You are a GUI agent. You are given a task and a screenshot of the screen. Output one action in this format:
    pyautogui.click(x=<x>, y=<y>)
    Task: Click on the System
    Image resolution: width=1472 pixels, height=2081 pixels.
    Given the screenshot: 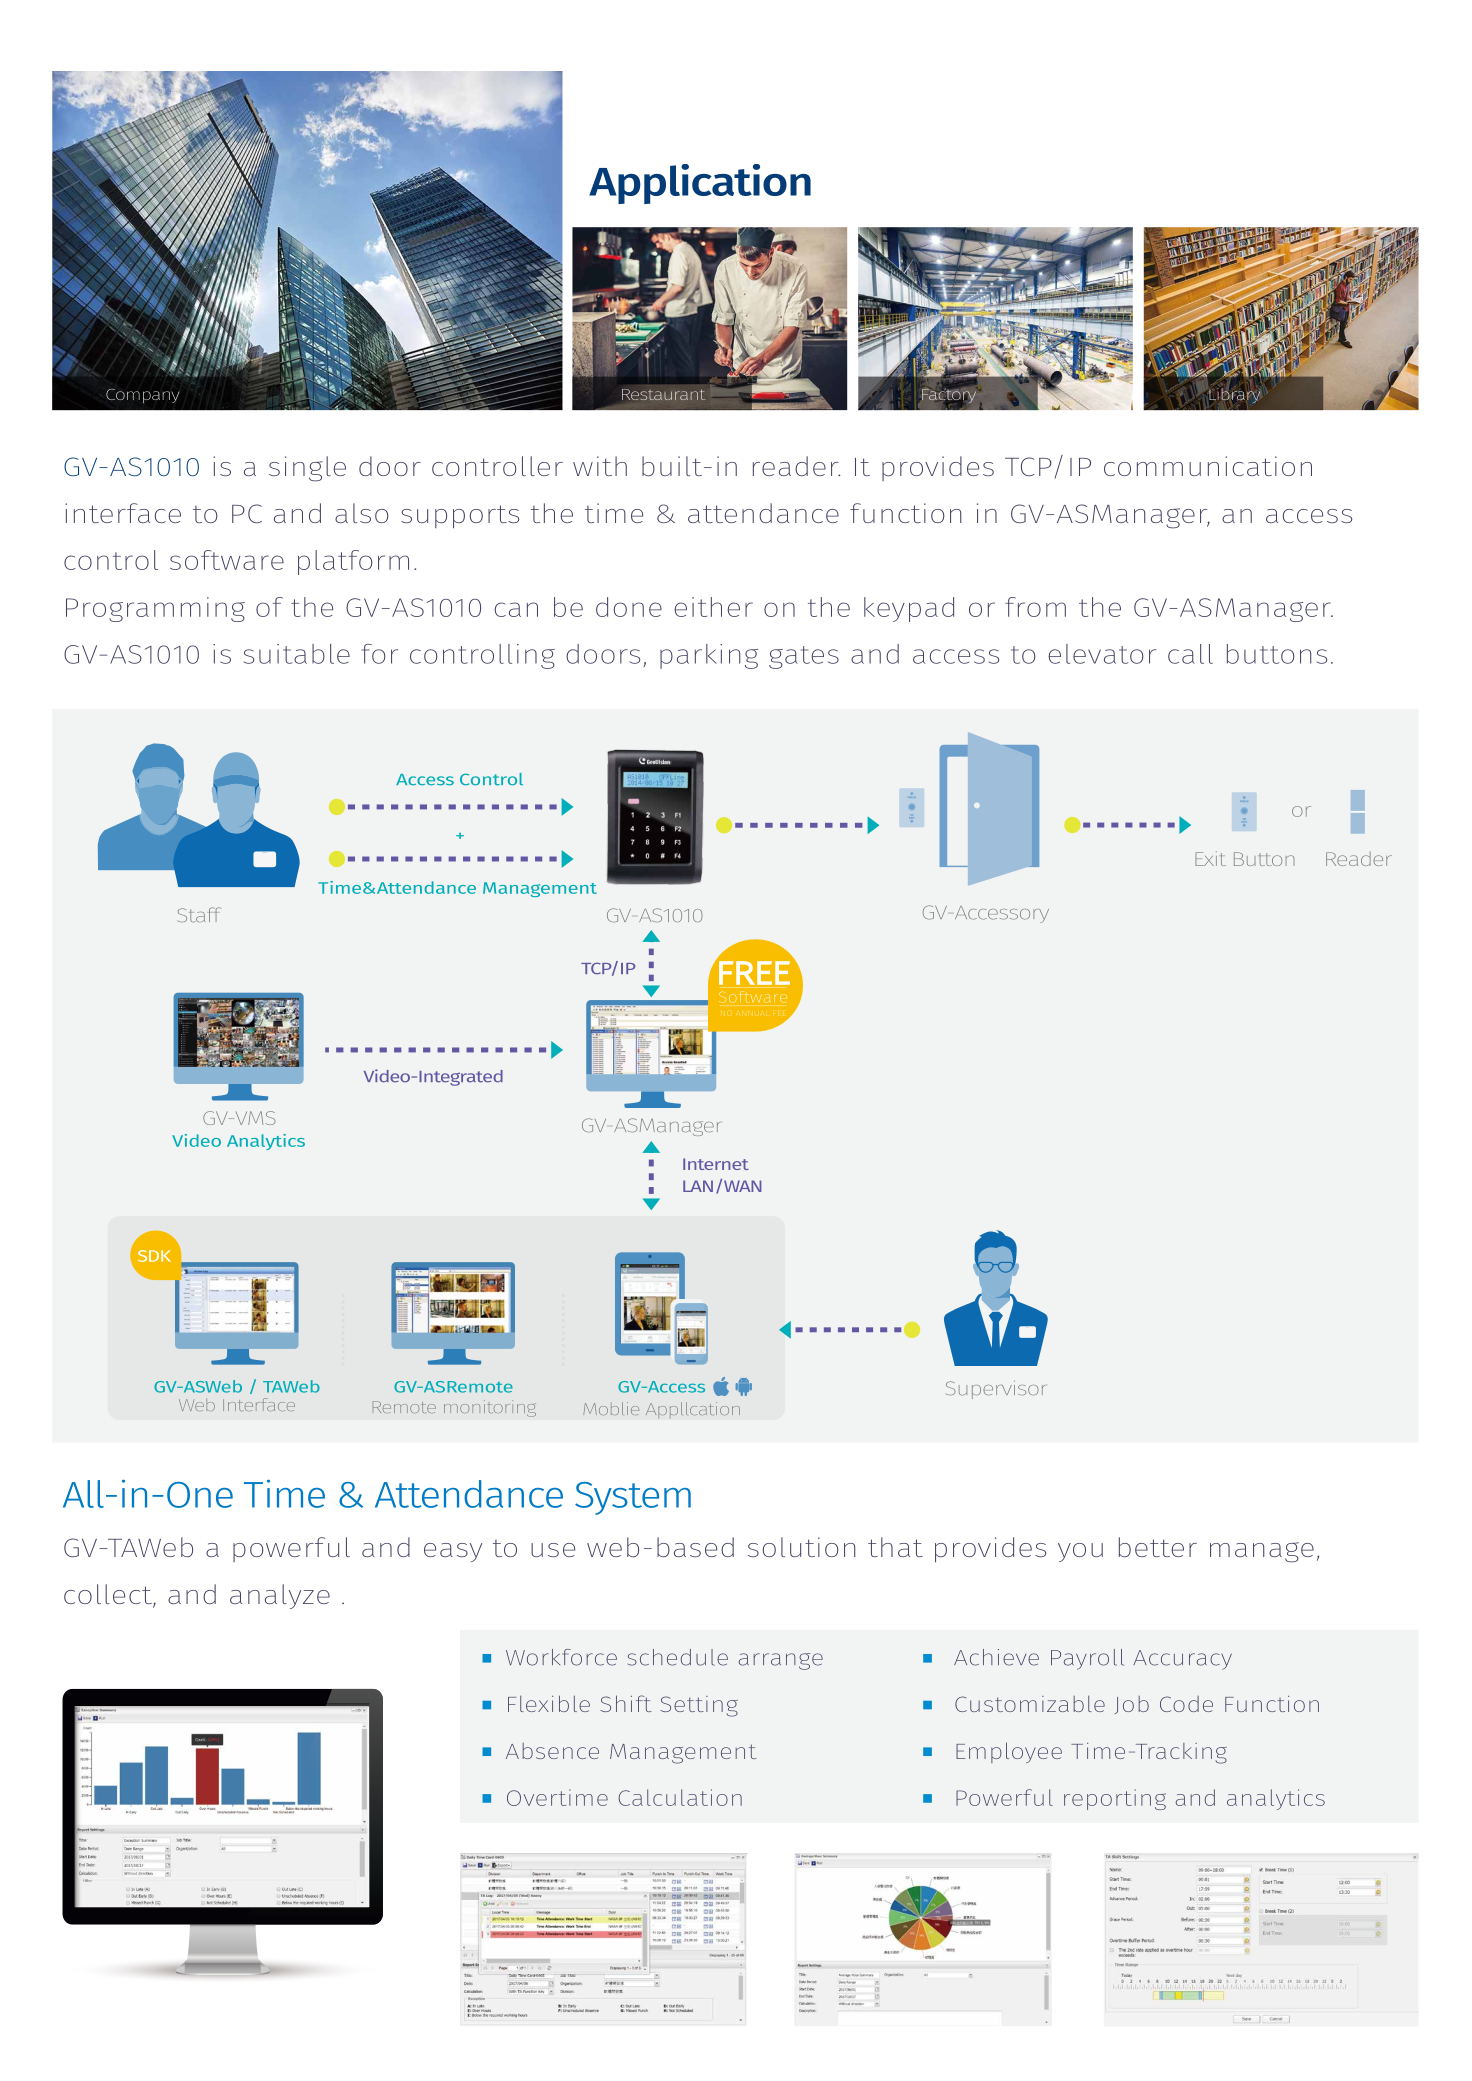 What is the action you would take?
    pyautogui.click(x=633, y=1498)
